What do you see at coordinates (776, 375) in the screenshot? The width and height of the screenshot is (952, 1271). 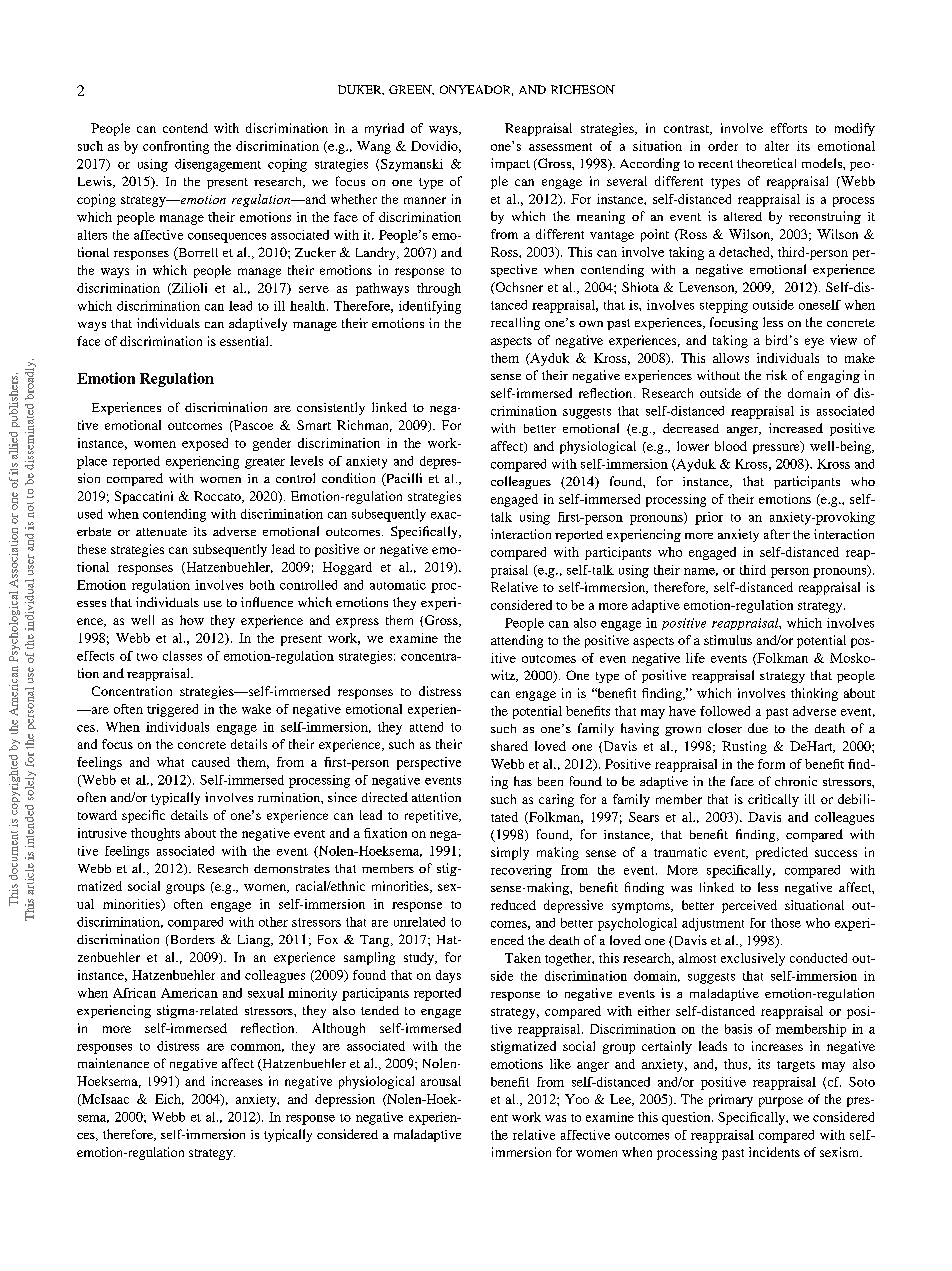 I see `risk` at bounding box center [776, 375].
